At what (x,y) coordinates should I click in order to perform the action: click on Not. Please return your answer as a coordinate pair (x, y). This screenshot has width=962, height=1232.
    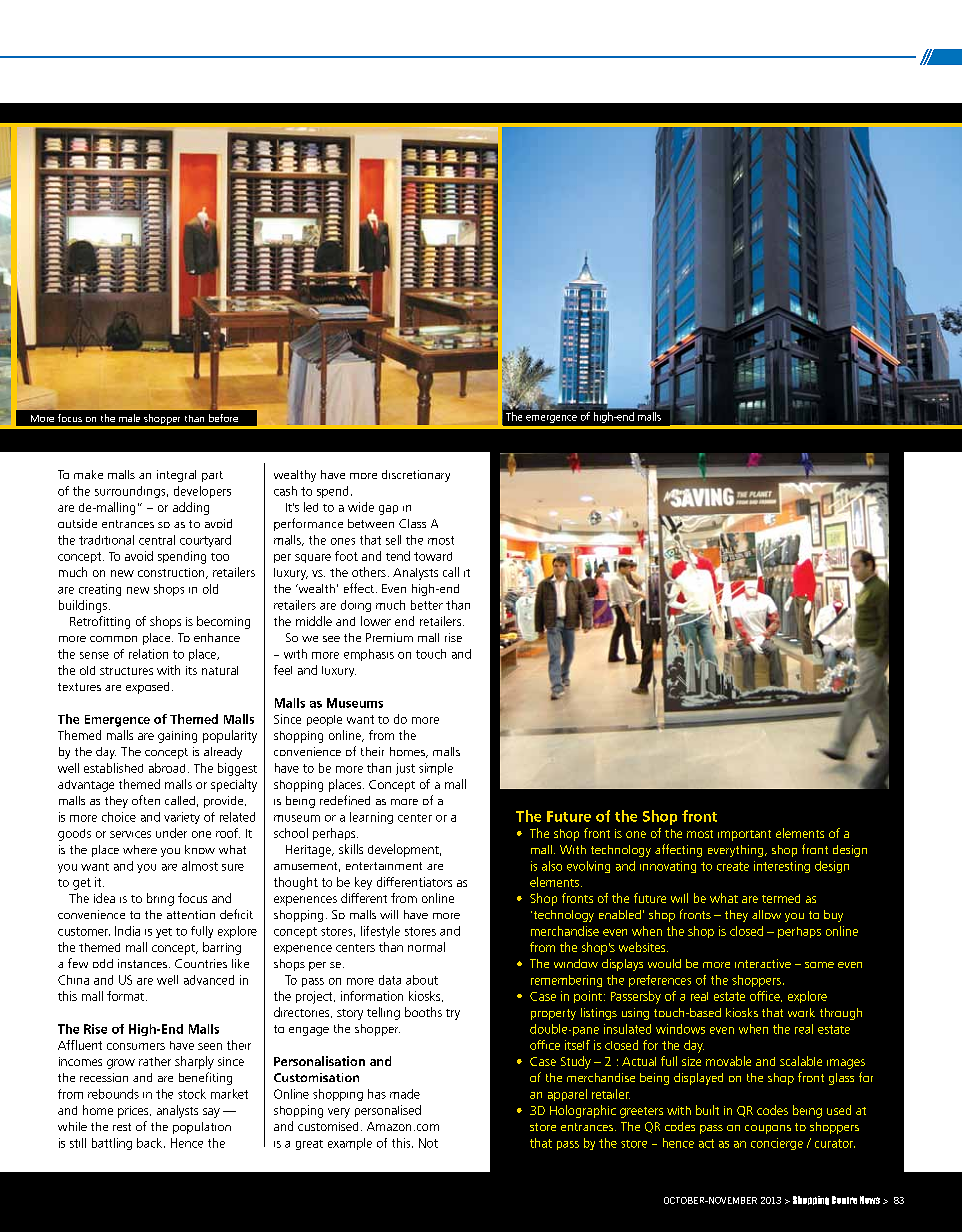
    Looking at the image, I should click on (428, 1143).
